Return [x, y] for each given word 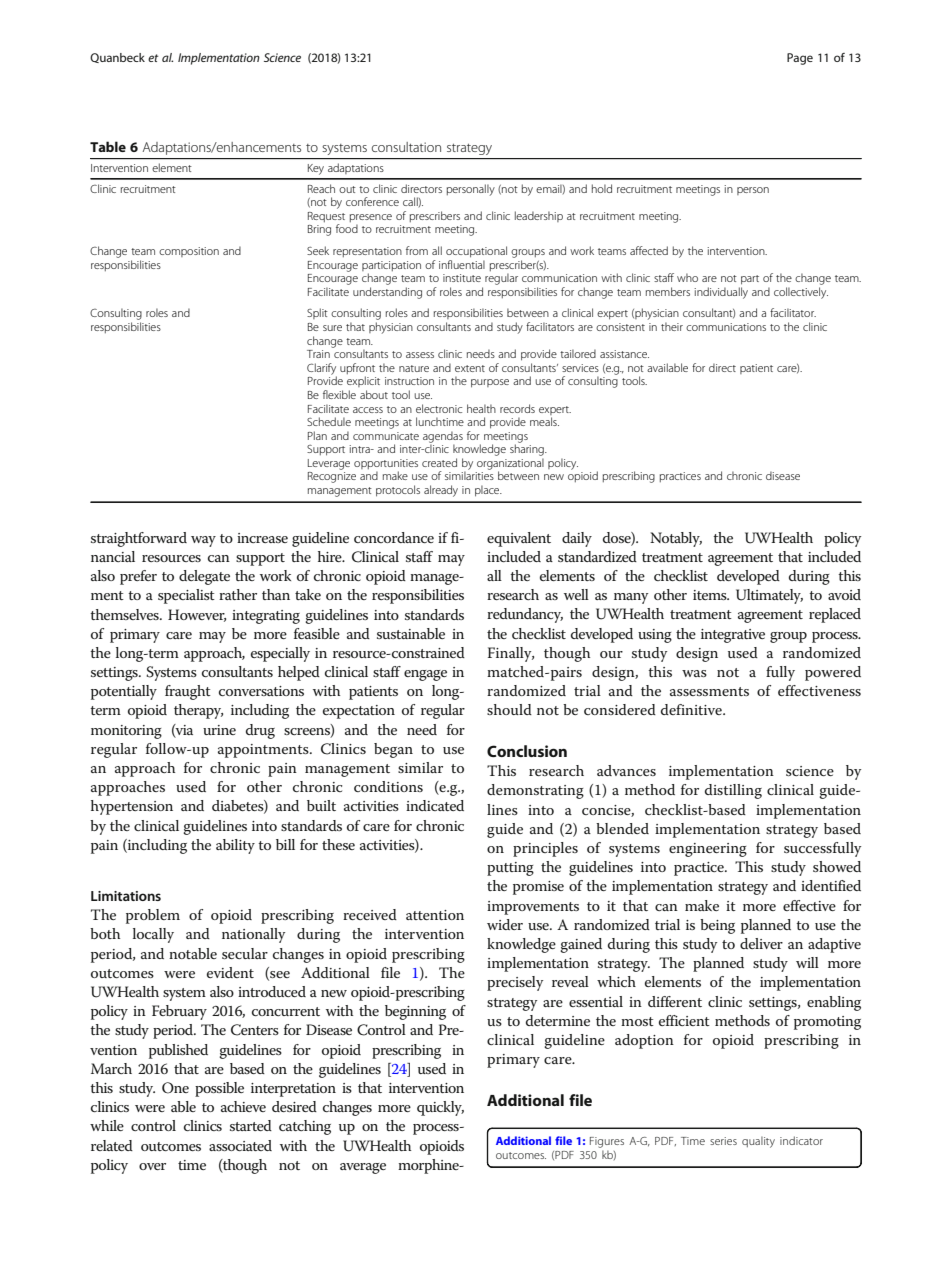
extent [470, 368]
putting [510, 869]
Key [316, 169]
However [197, 615]
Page [800, 59]
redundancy [525, 615]
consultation [406, 147]
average [363, 1168]
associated [240, 1145]
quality [758, 1142]
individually [721, 293]
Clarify [322, 370]
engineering [708, 850]
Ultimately [769, 596]
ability [235, 846]
